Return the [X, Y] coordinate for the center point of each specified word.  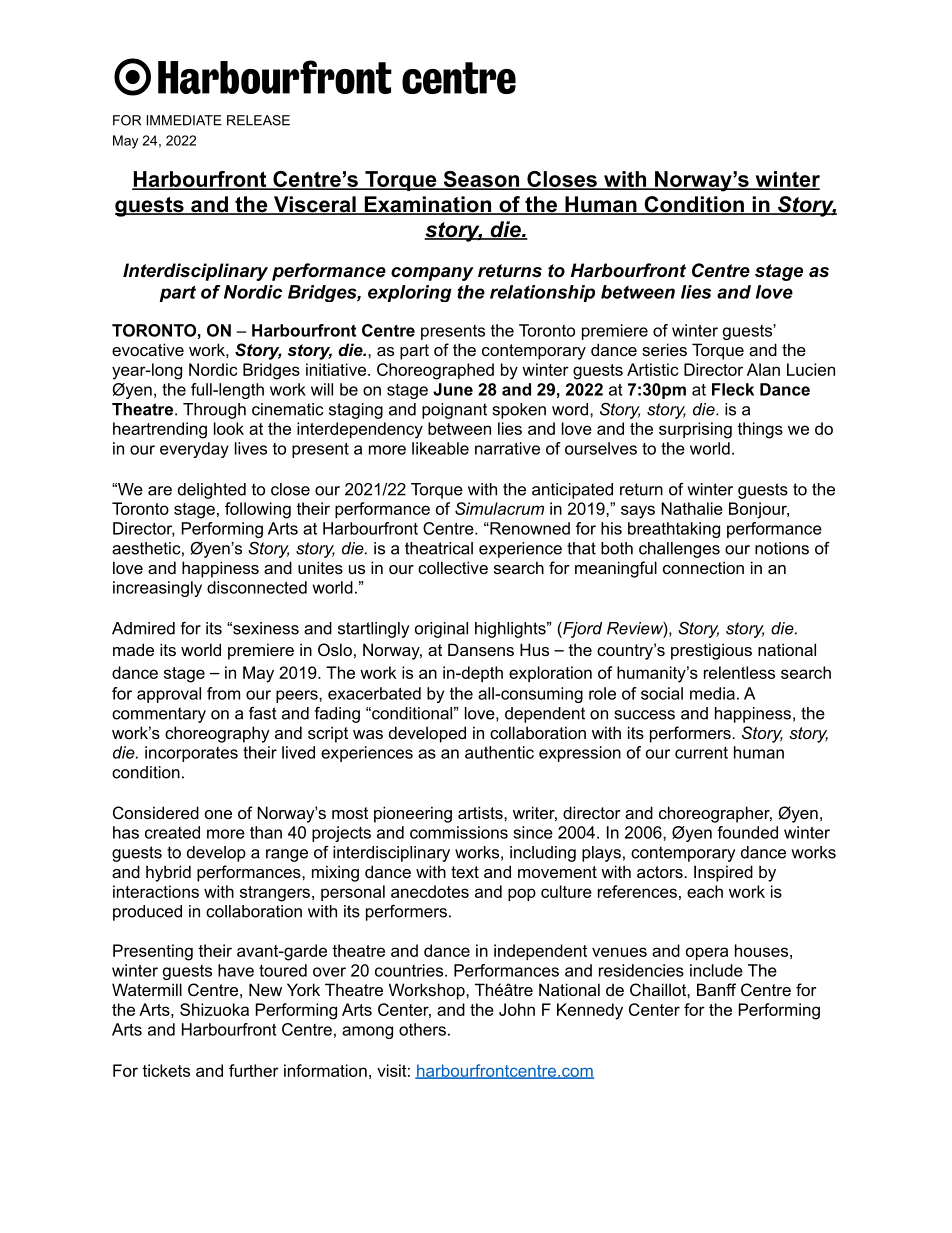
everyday [194, 450]
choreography [217, 734]
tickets [166, 1070]
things [760, 430]
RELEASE [258, 120]
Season [481, 180]
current [701, 753]
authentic [499, 752]
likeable [440, 448]
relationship [542, 293]
